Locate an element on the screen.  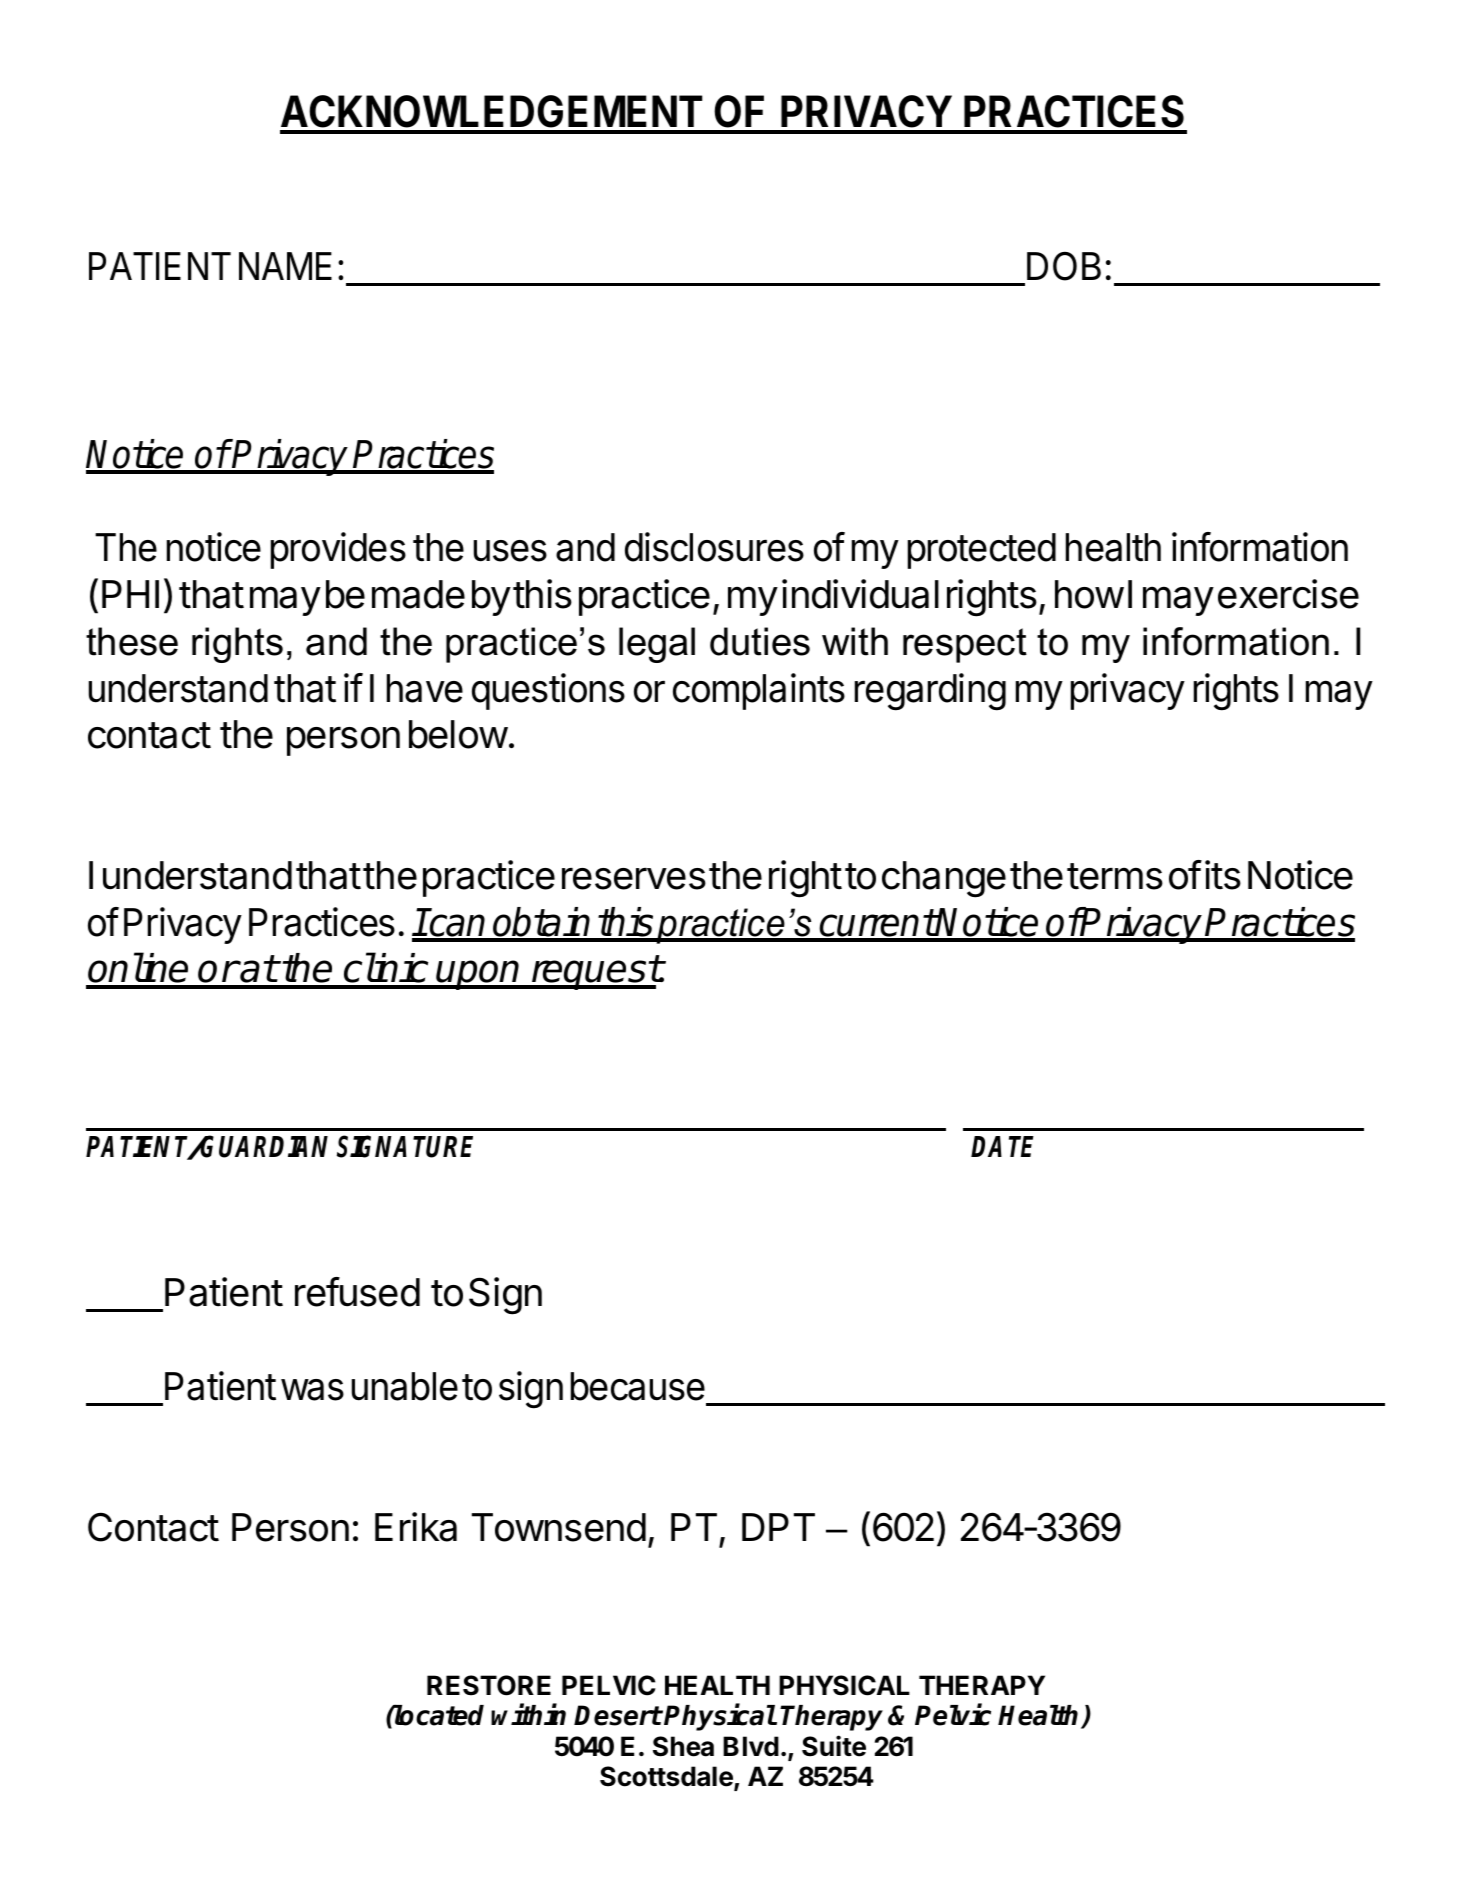
provides is located at coordinates (338, 550).
